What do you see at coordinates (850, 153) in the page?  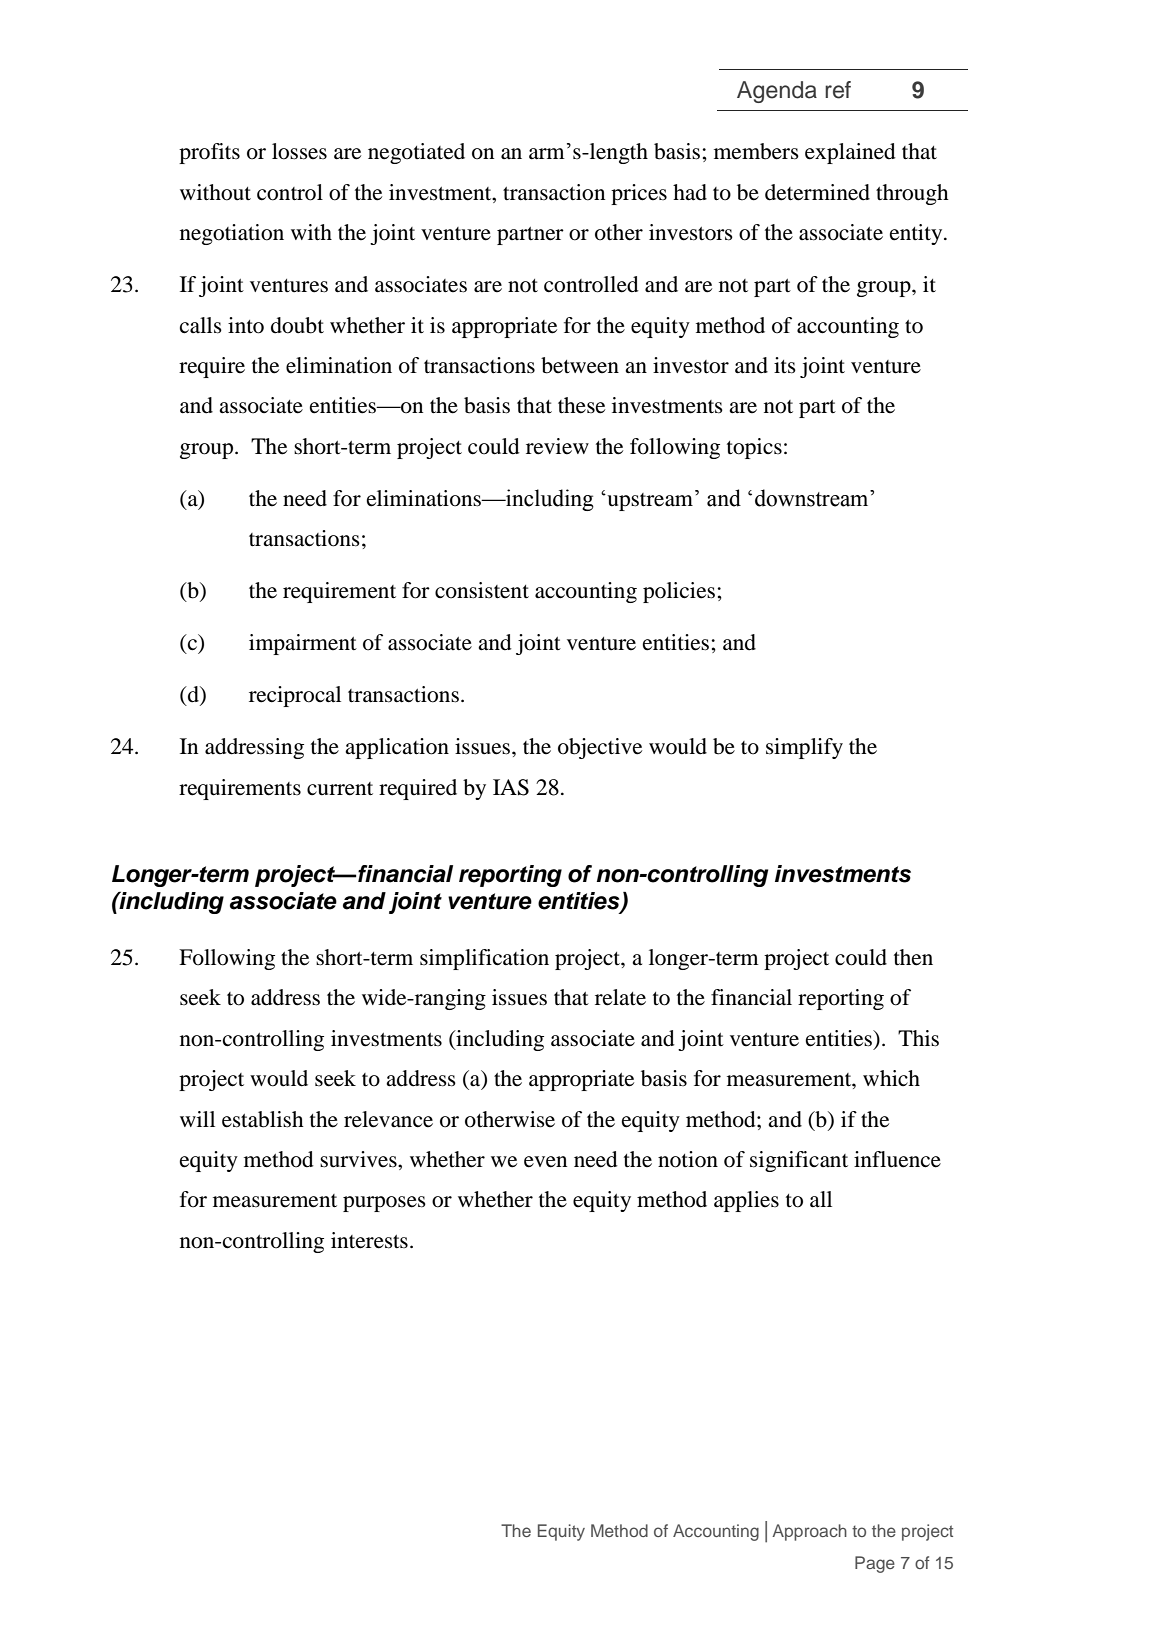 I see `explained` at bounding box center [850, 153].
